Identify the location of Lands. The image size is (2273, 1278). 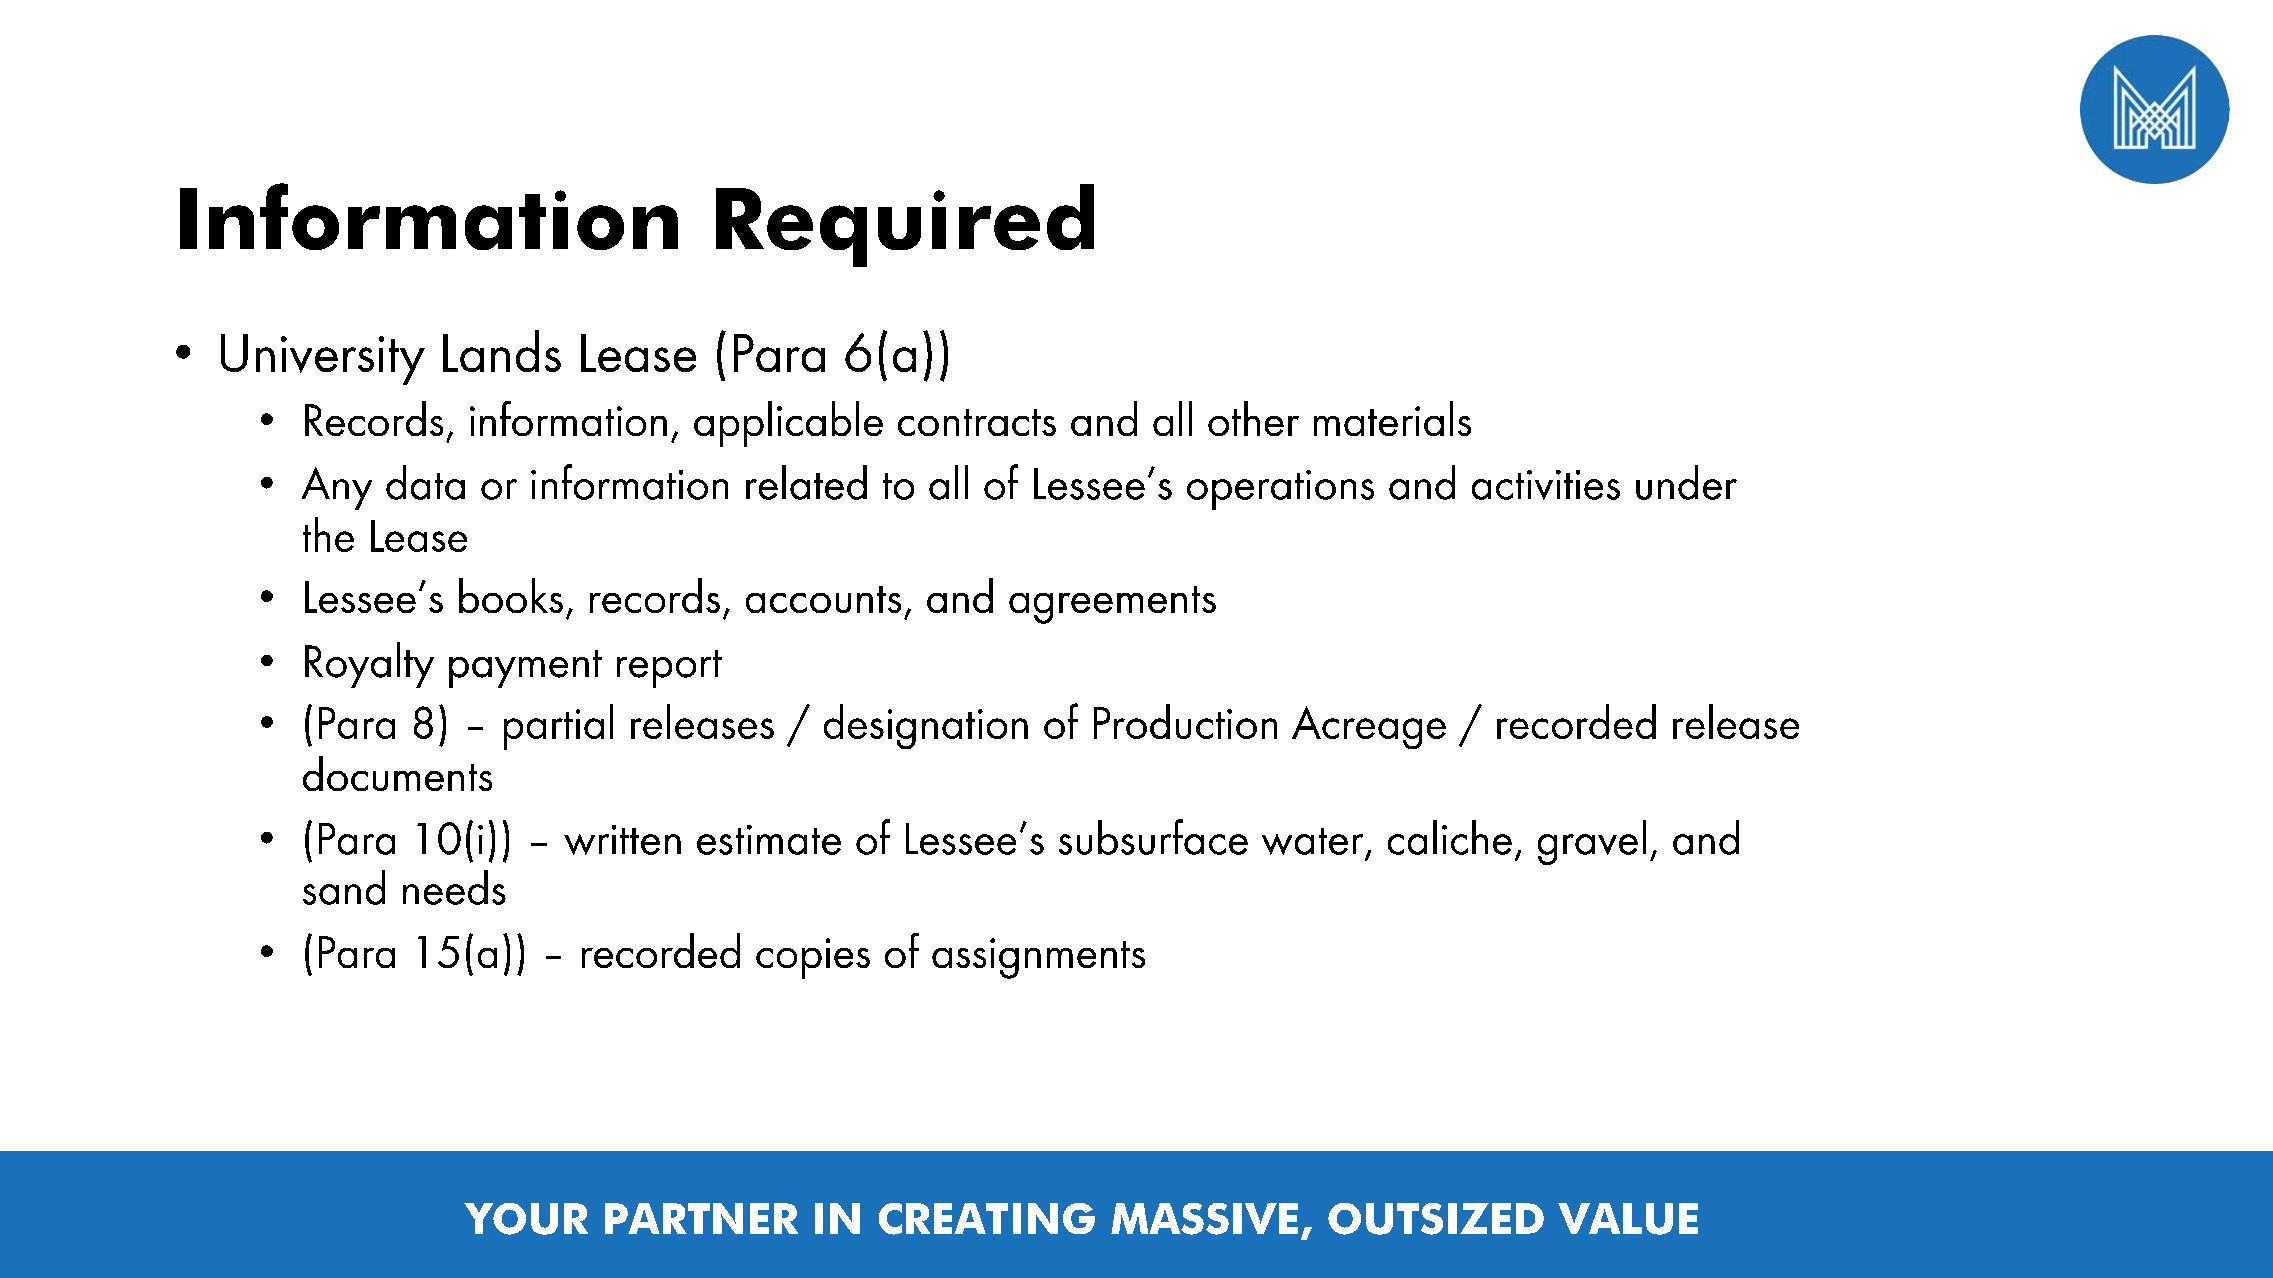
(502, 351).
